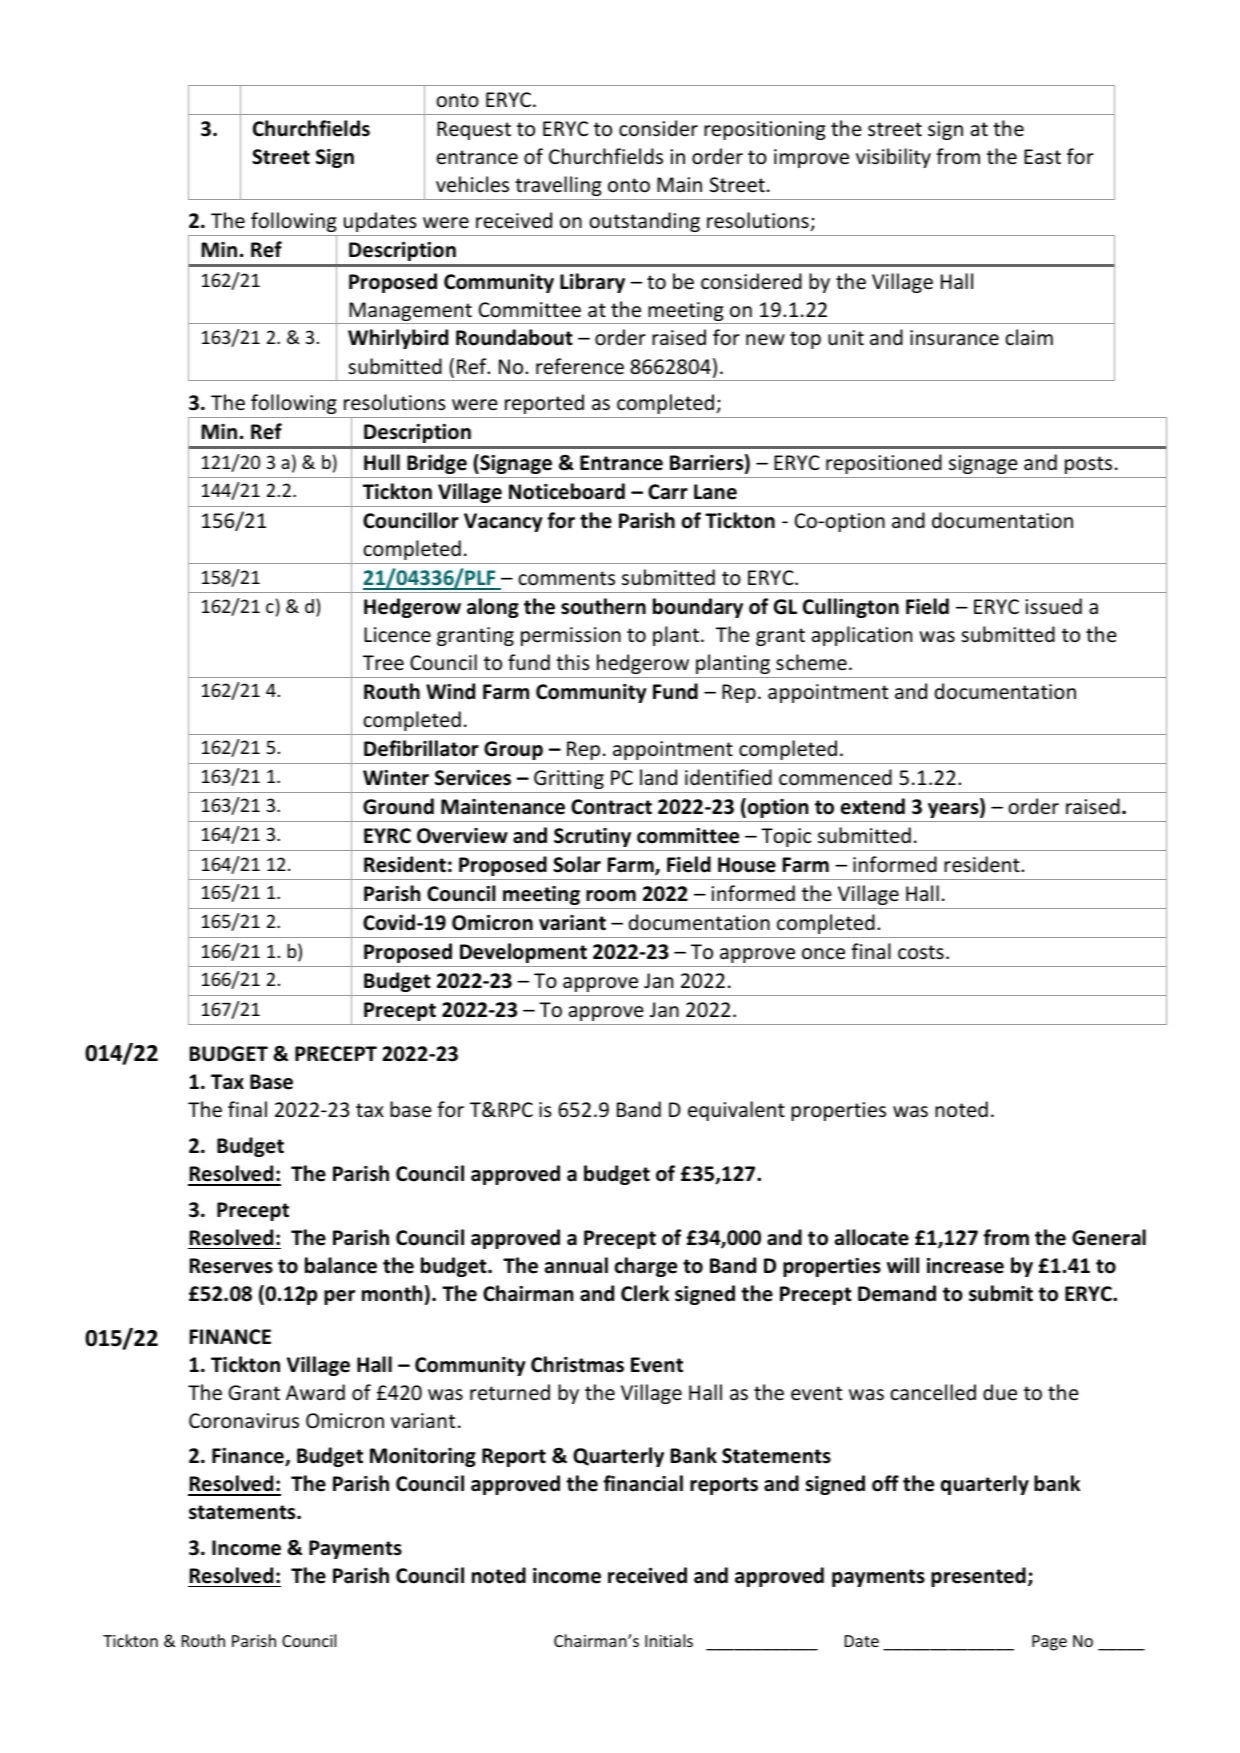 This document has height=1753, width=1240. I want to click on Carr, so click(668, 492).
